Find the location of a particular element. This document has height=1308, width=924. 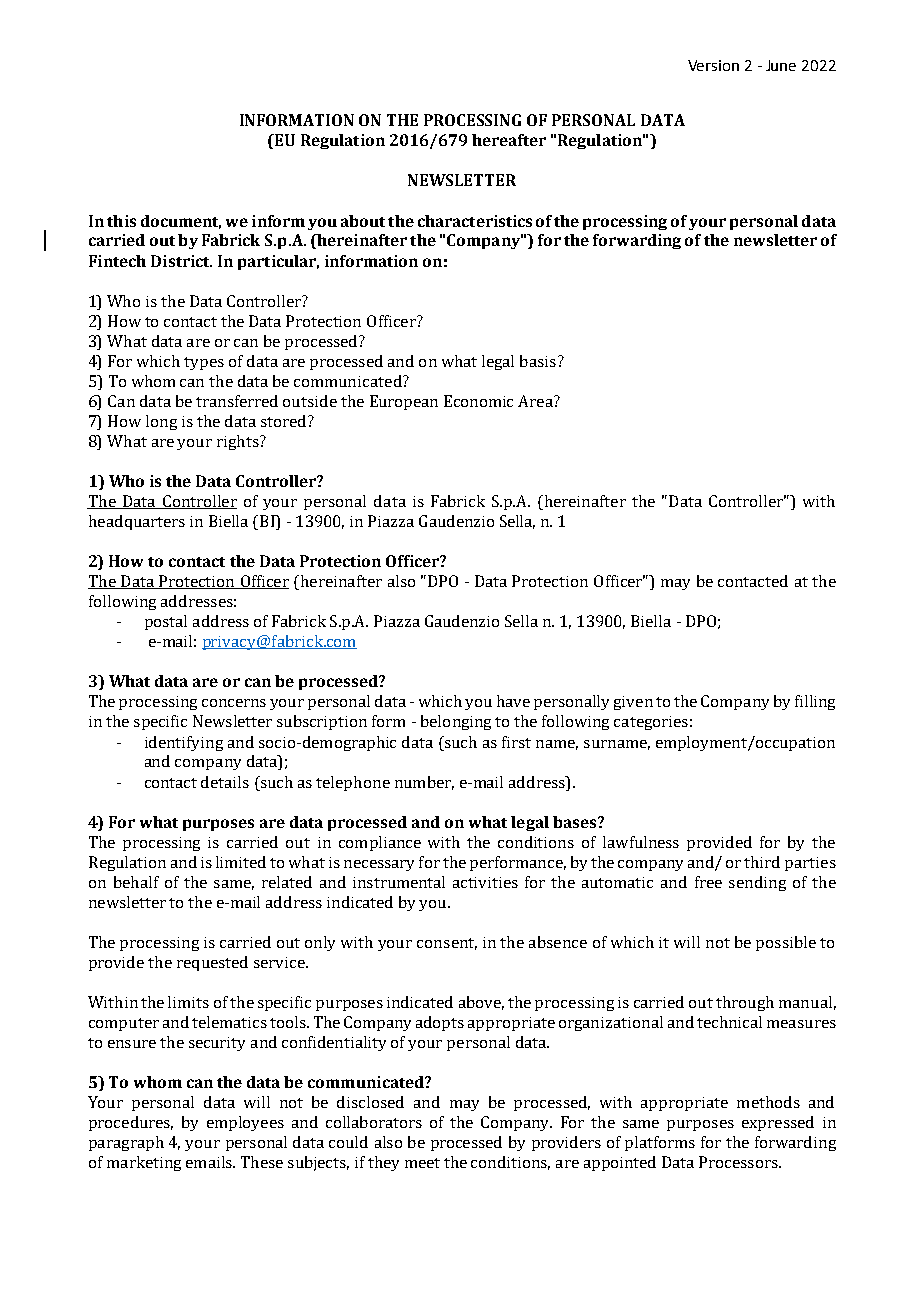

postal is located at coordinates (166, 622).
